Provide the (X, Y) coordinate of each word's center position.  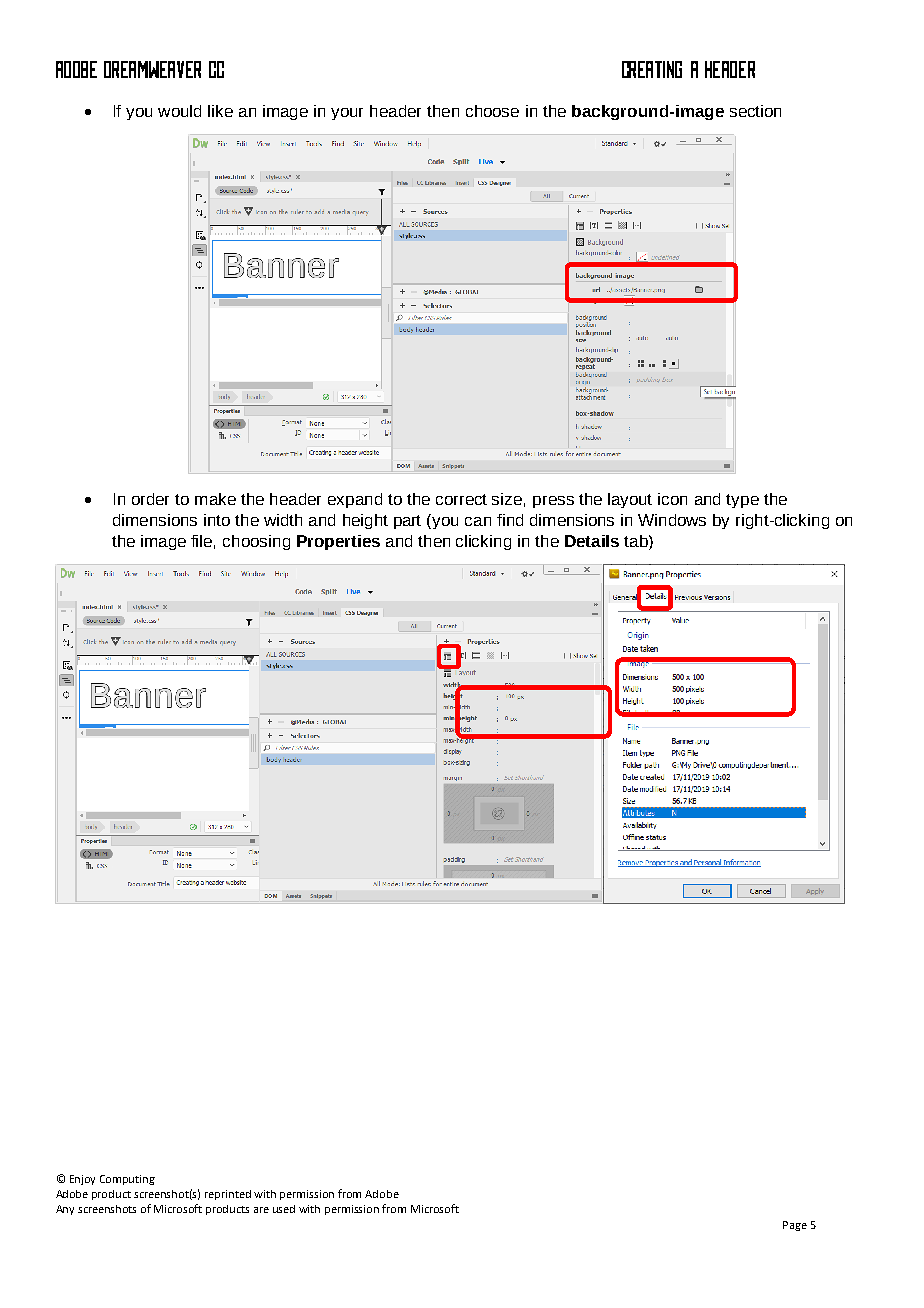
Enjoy (82, 1180)
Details (592, 541)
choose (492, 111)
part (407, 522)
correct (461, 499)
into (217, 520)
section (755, 111)
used (284, 1209)
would (179, 111)
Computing (127, 1180)
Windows (672, 520)
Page (795, 1226)
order (150, 499)
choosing (256, 542)
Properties (338, 542)
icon (672, 499)
